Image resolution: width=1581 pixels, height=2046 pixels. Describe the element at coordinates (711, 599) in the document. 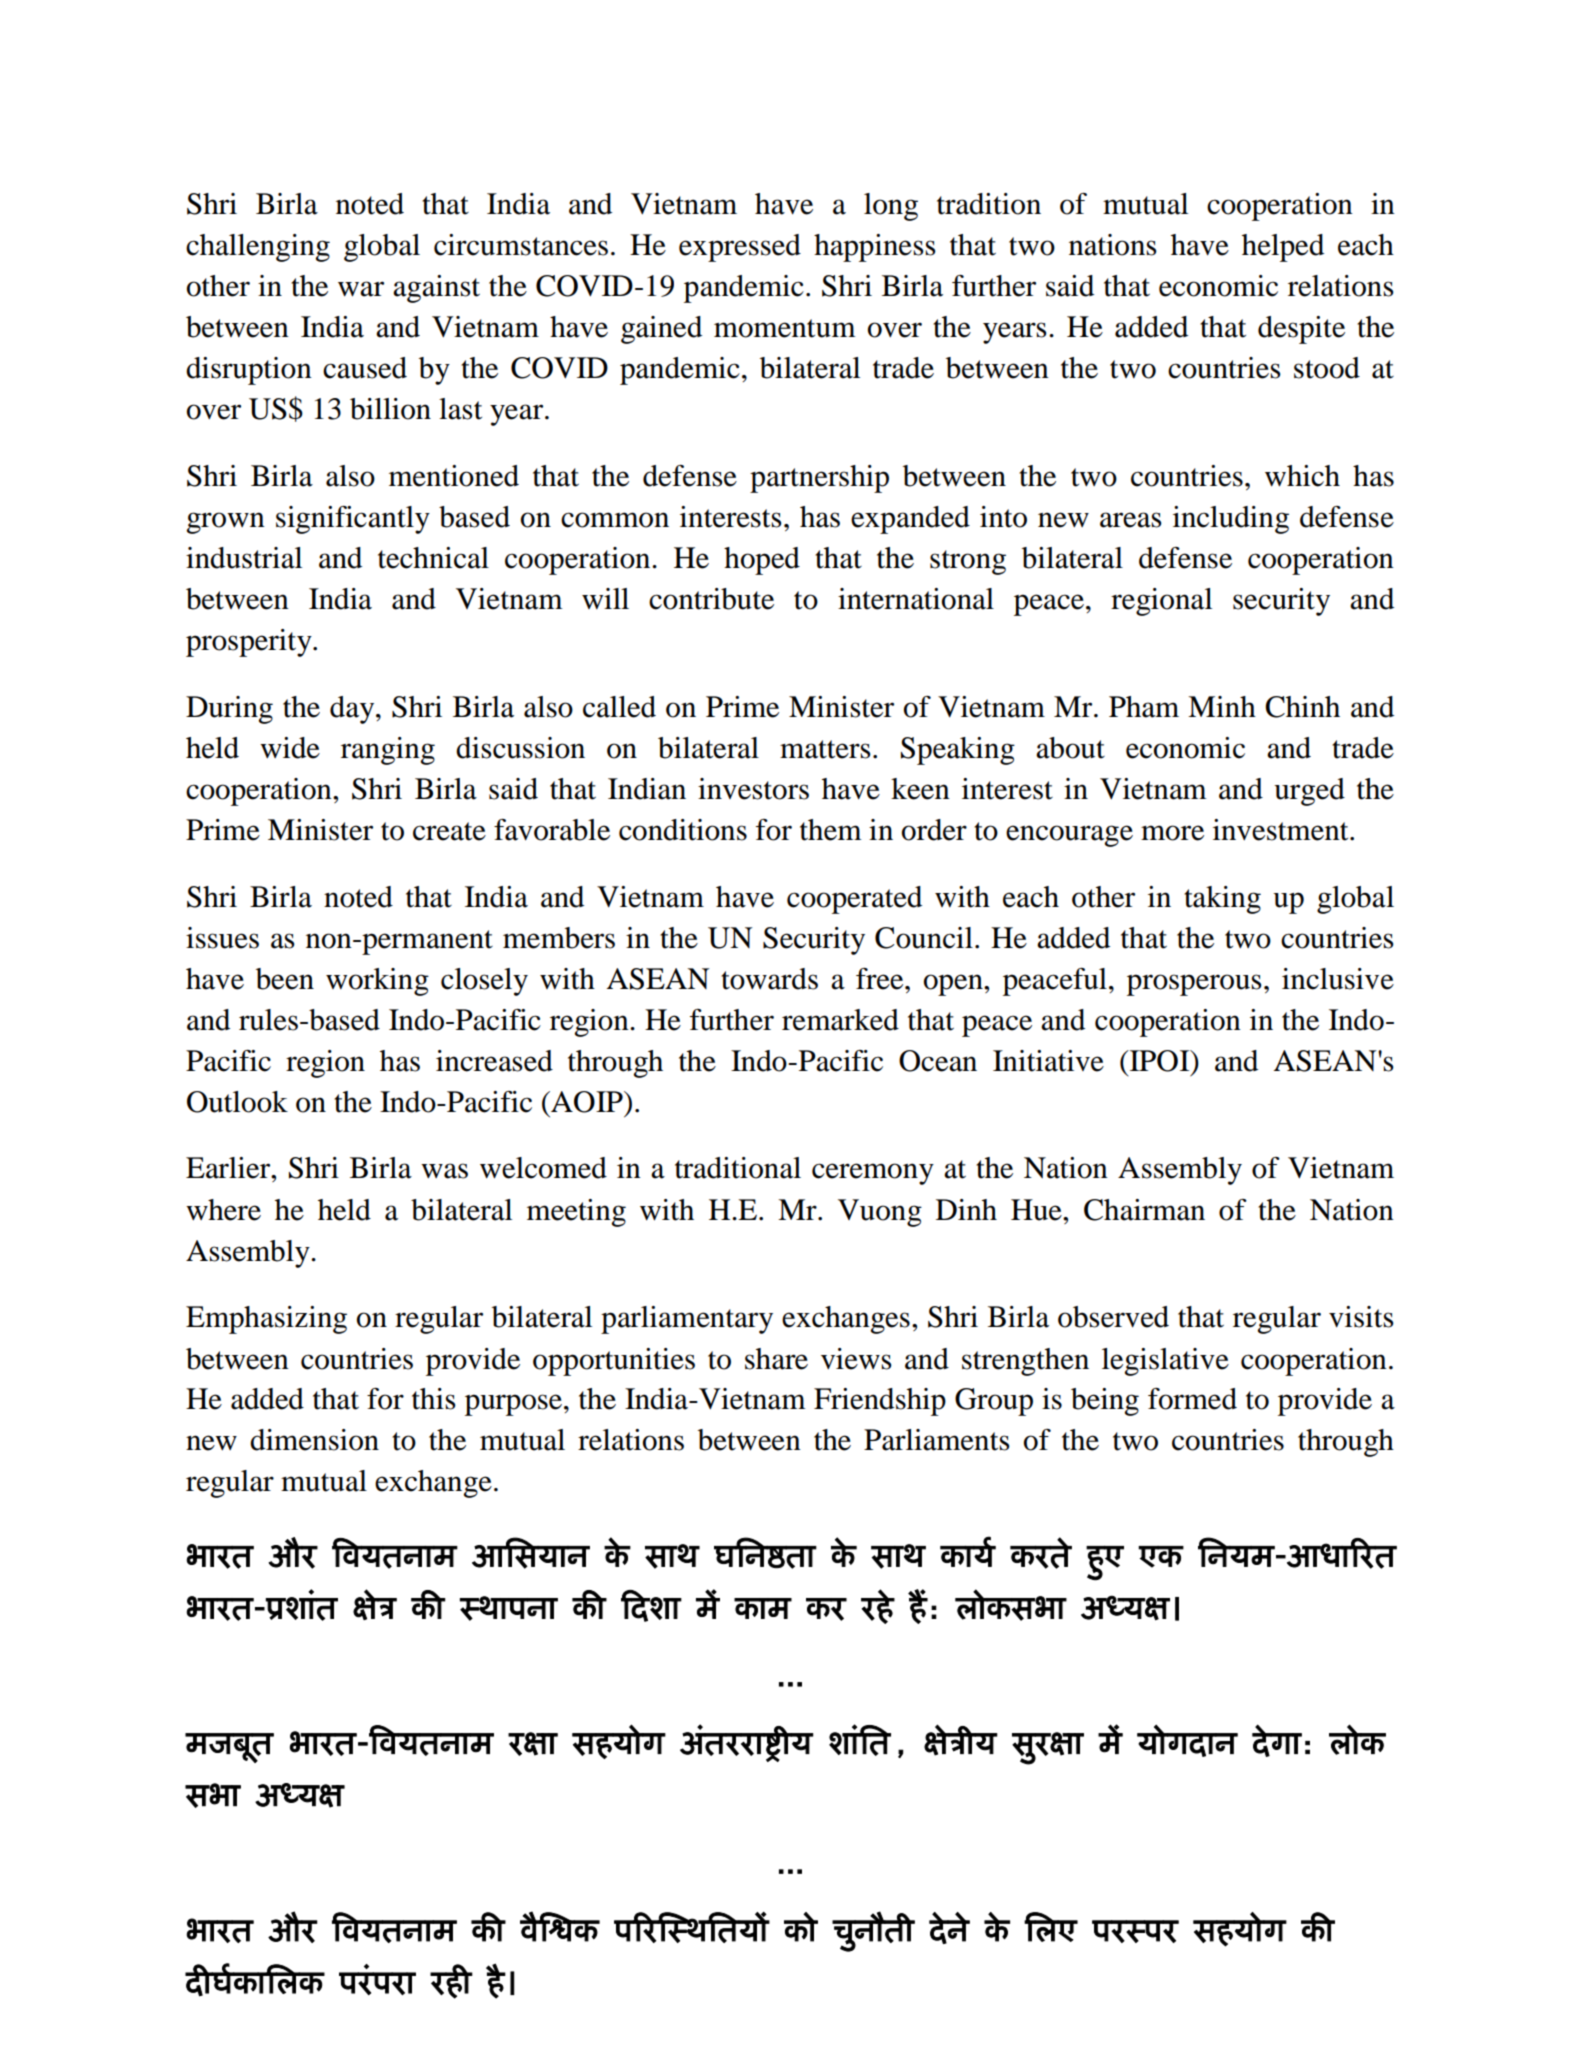

I see `contribute` at that location.
